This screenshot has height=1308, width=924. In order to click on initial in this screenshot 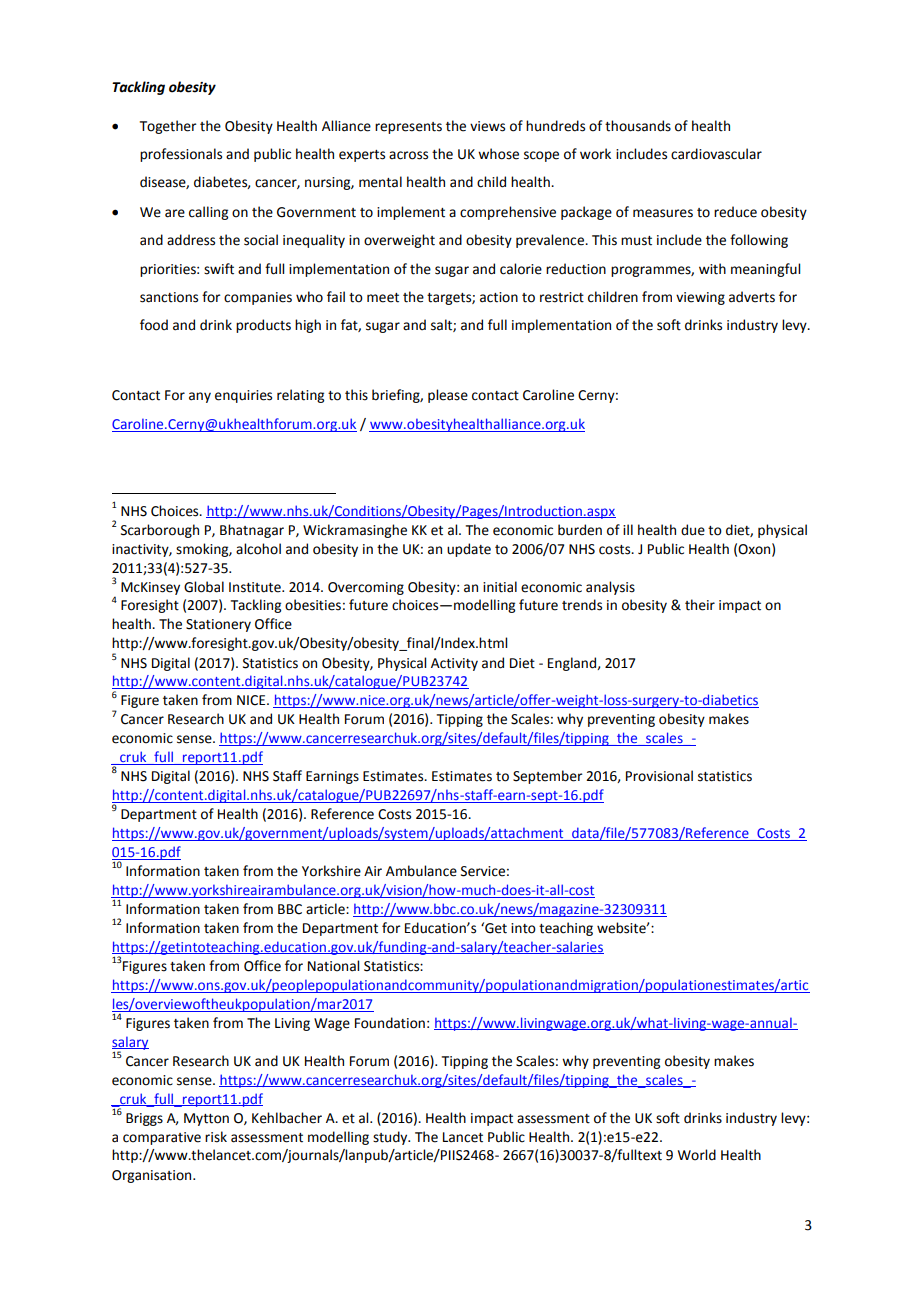, I will do `click(500, 587)`.
